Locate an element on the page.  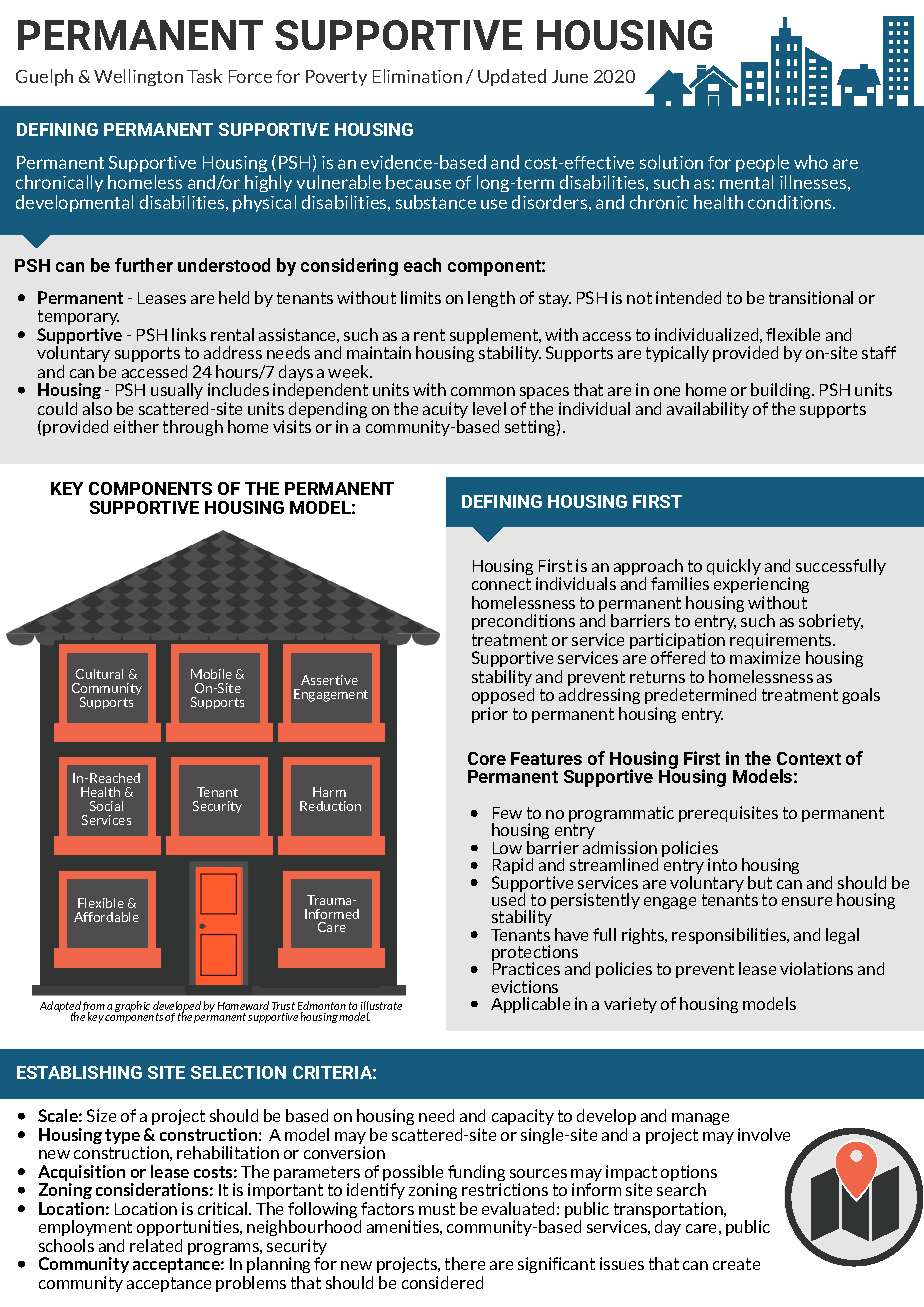
Practices is located at coordinates (526, 967).
